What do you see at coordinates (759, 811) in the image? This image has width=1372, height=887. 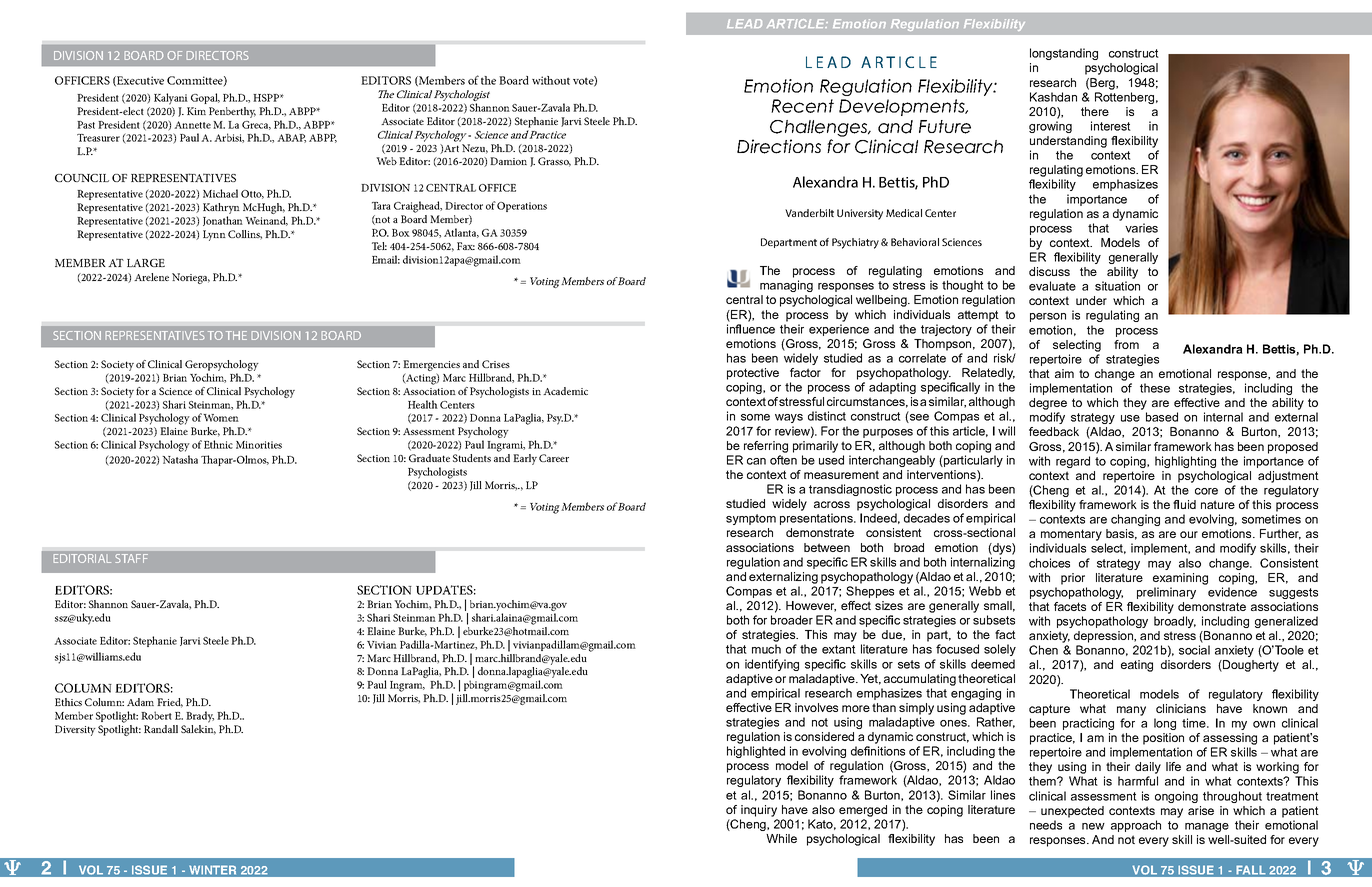 I see `inquiry` at bounding box center [759, 811].
